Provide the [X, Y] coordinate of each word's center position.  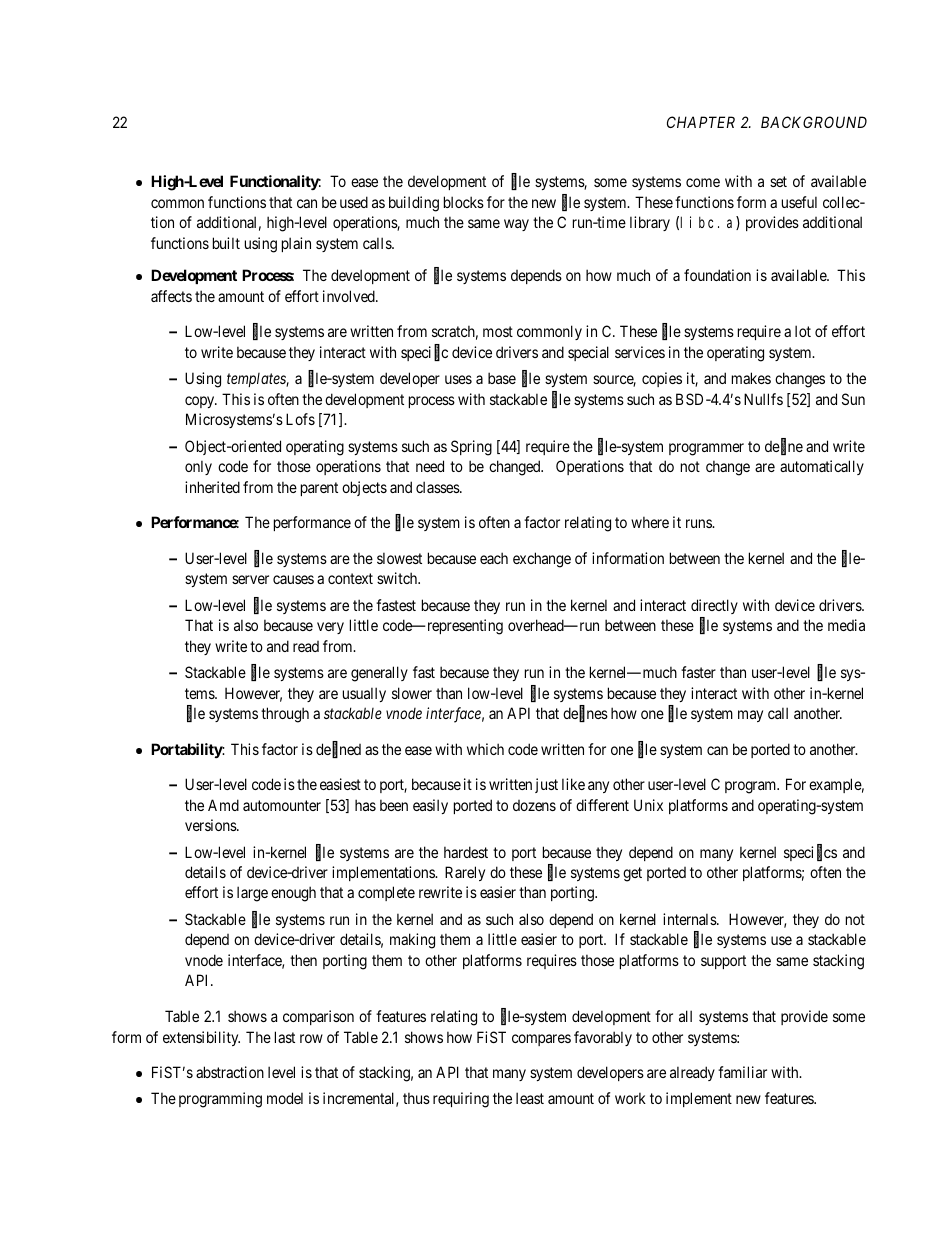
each [494, 558]
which [485, 749]
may [750, 716]
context [350, 578]
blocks [464, 202]
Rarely [465, 873]
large [252, 894]
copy [201, 402]
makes [751, 378]
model [285, 1098]
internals [690, 919]
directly [714, 606]
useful [799, 202]
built [226, 243]
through [285, 715]
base [502, 378]
